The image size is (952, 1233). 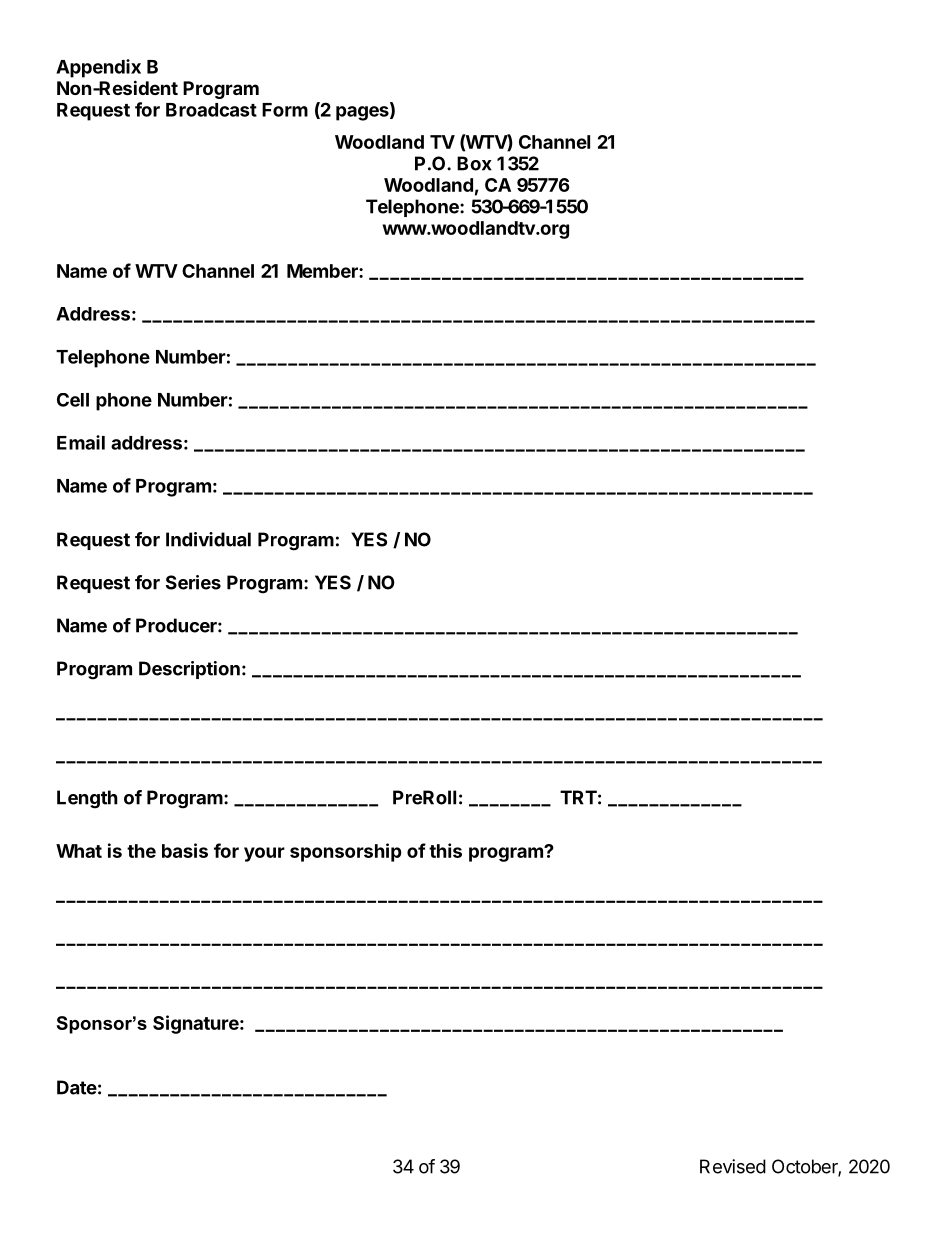 What do you see at coordinates (208, 539) in the screenshot?
I see `Individual` at bounding box center [208, 539].
